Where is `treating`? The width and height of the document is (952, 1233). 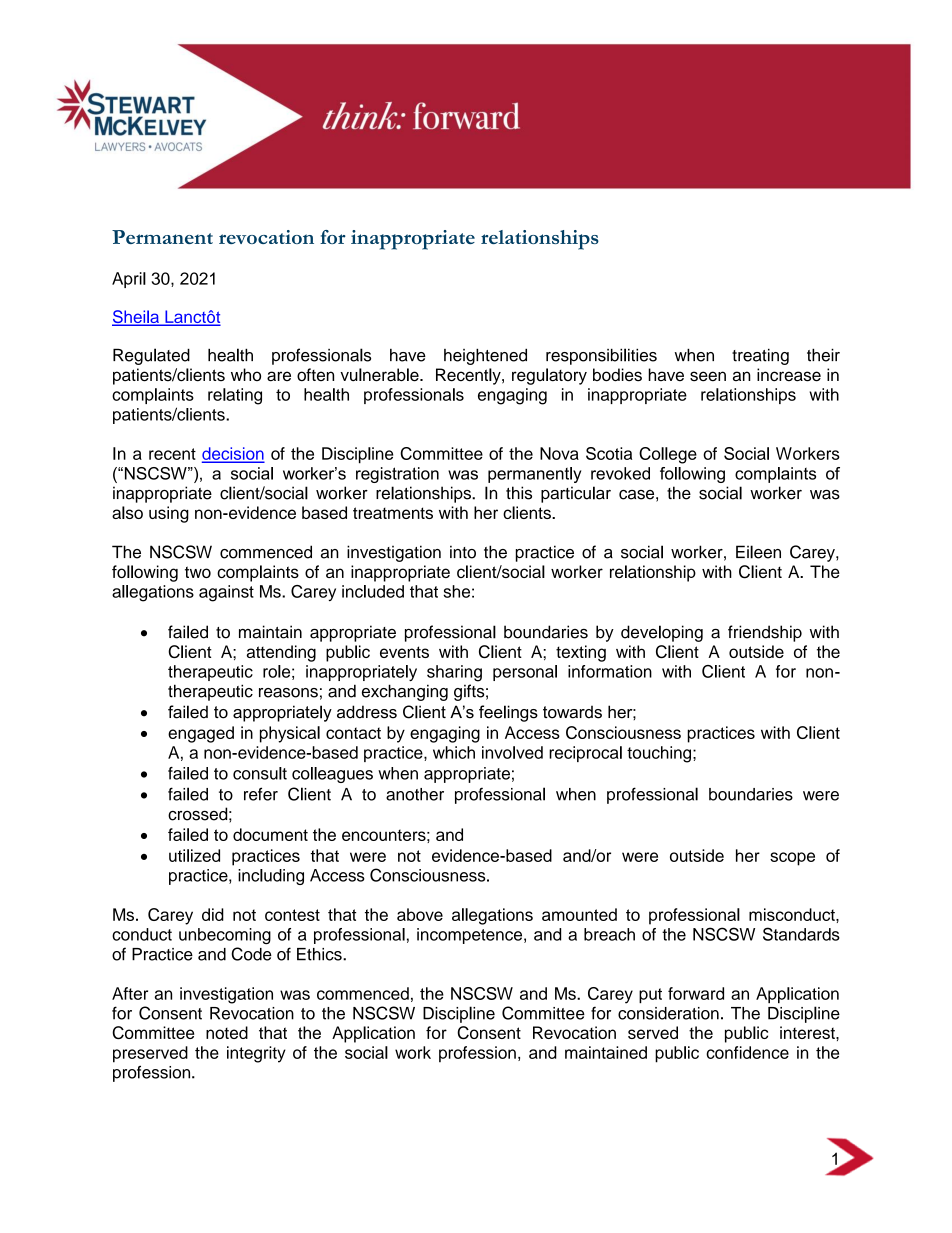
treating is located at coordinates (760, 356).
